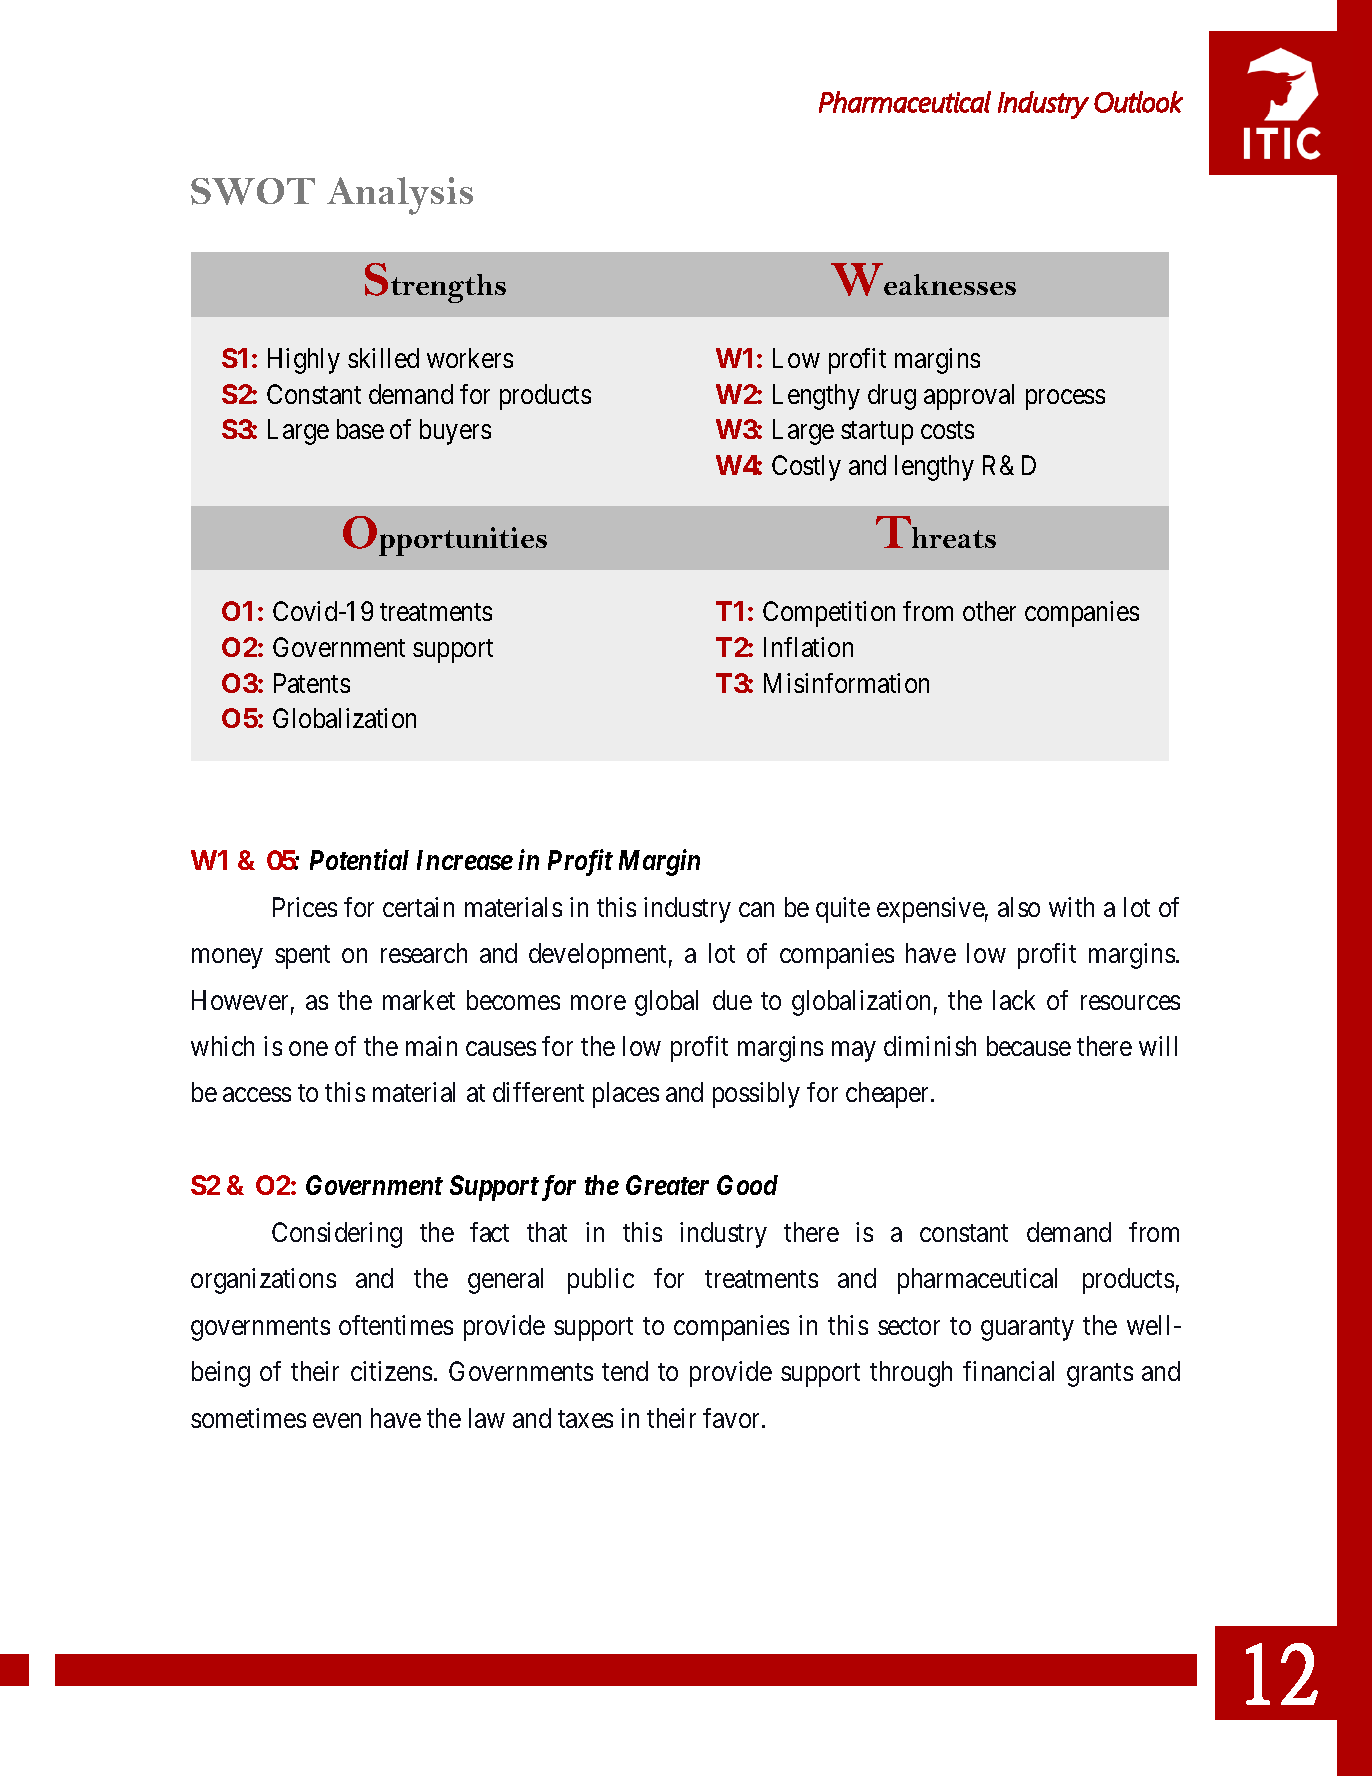 Image resolution: width=1372 pixels, height=1776 pixels. What do you see at coordinates (337, 1420) in the screenshot?
I see `even` at bounding box center [337, 1420].
